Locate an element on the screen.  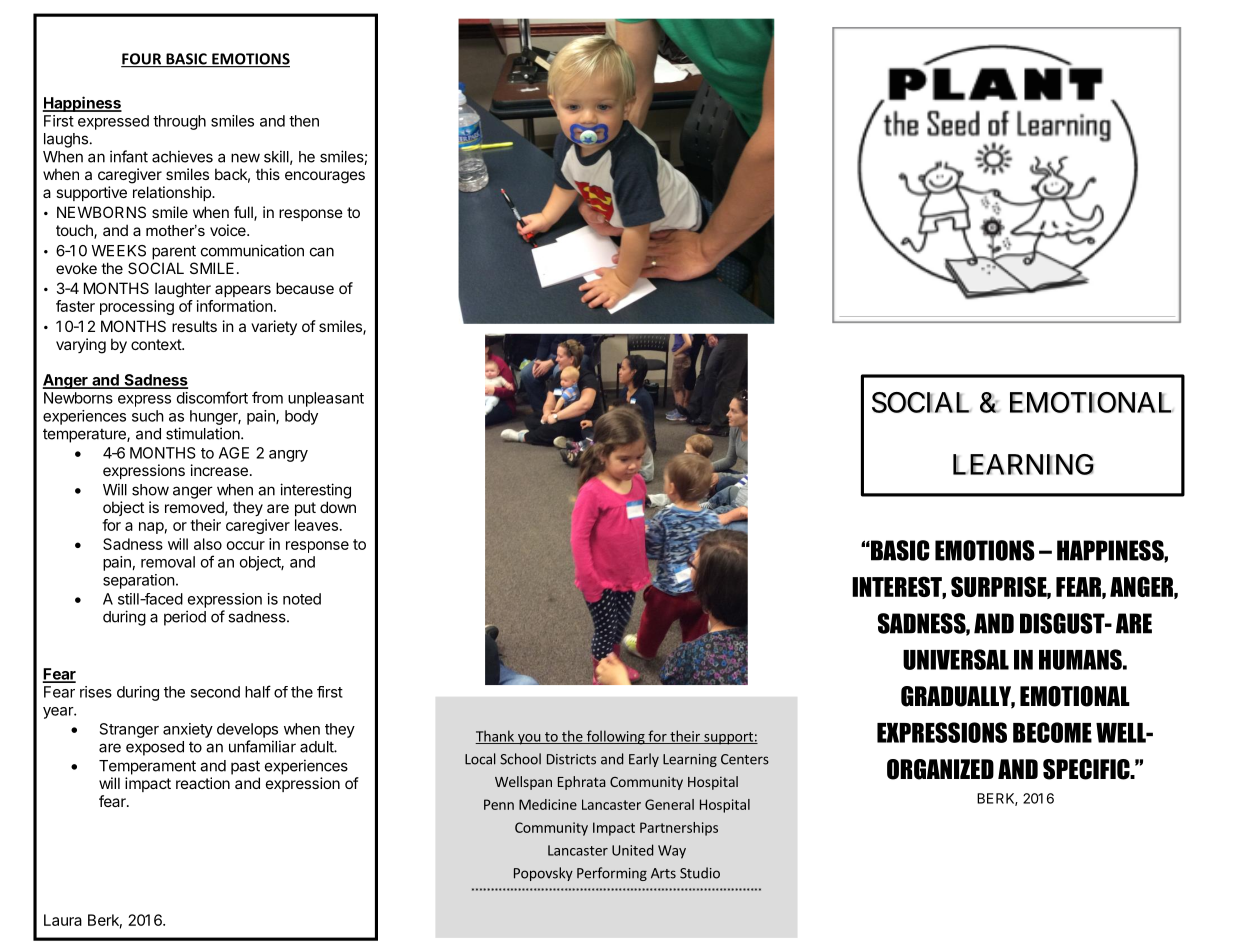
Studio is located at coordinates (700, 873).
